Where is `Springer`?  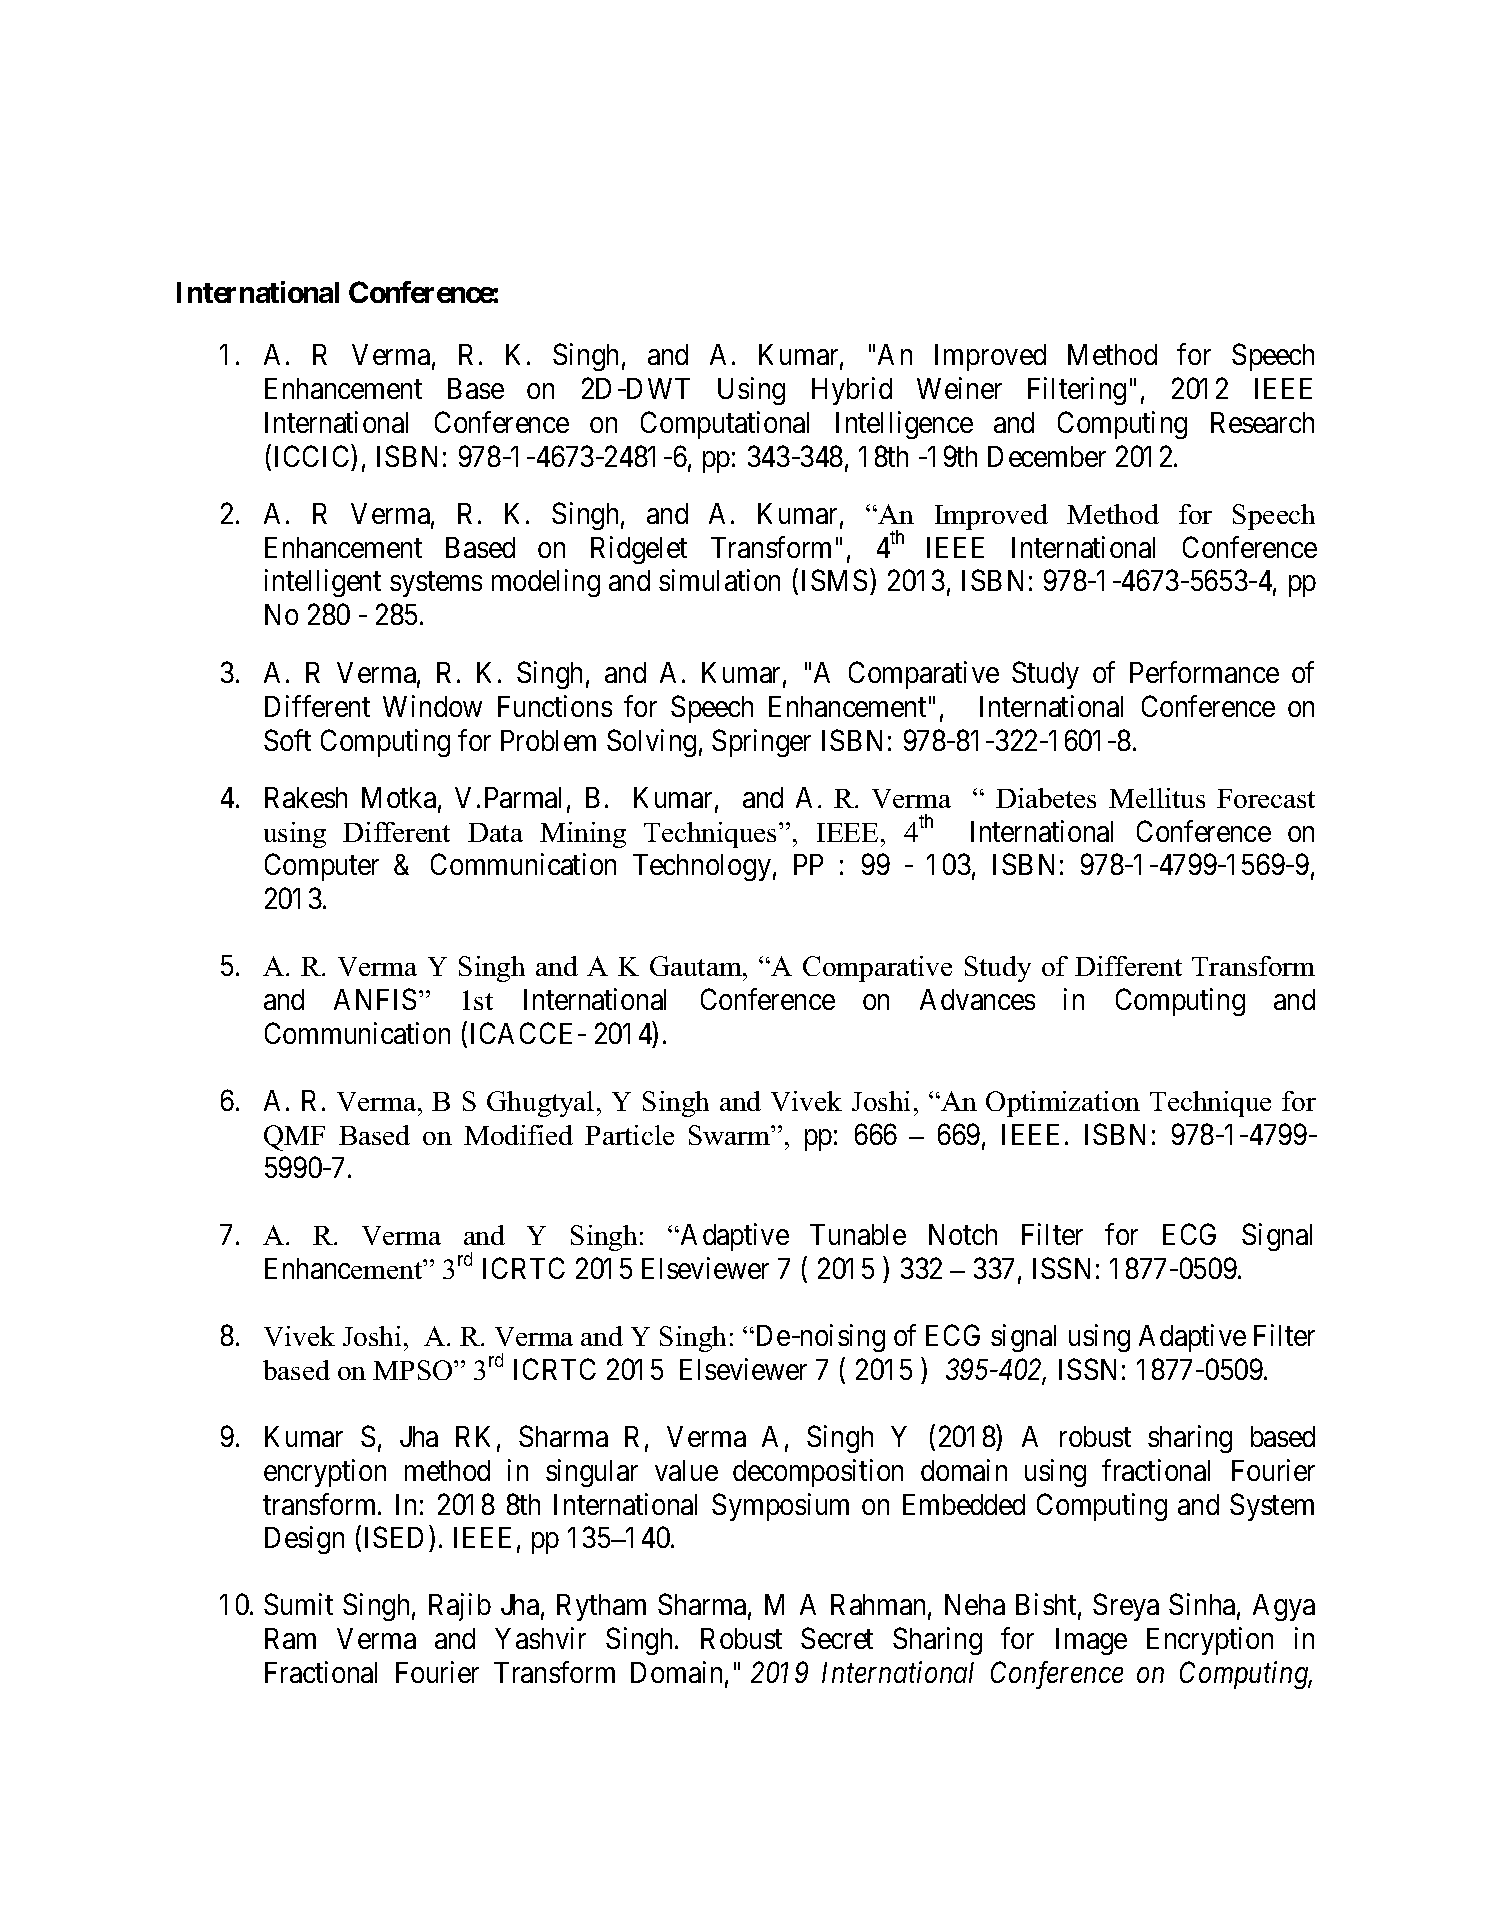 Springer is located at coordinates (761, 743).
